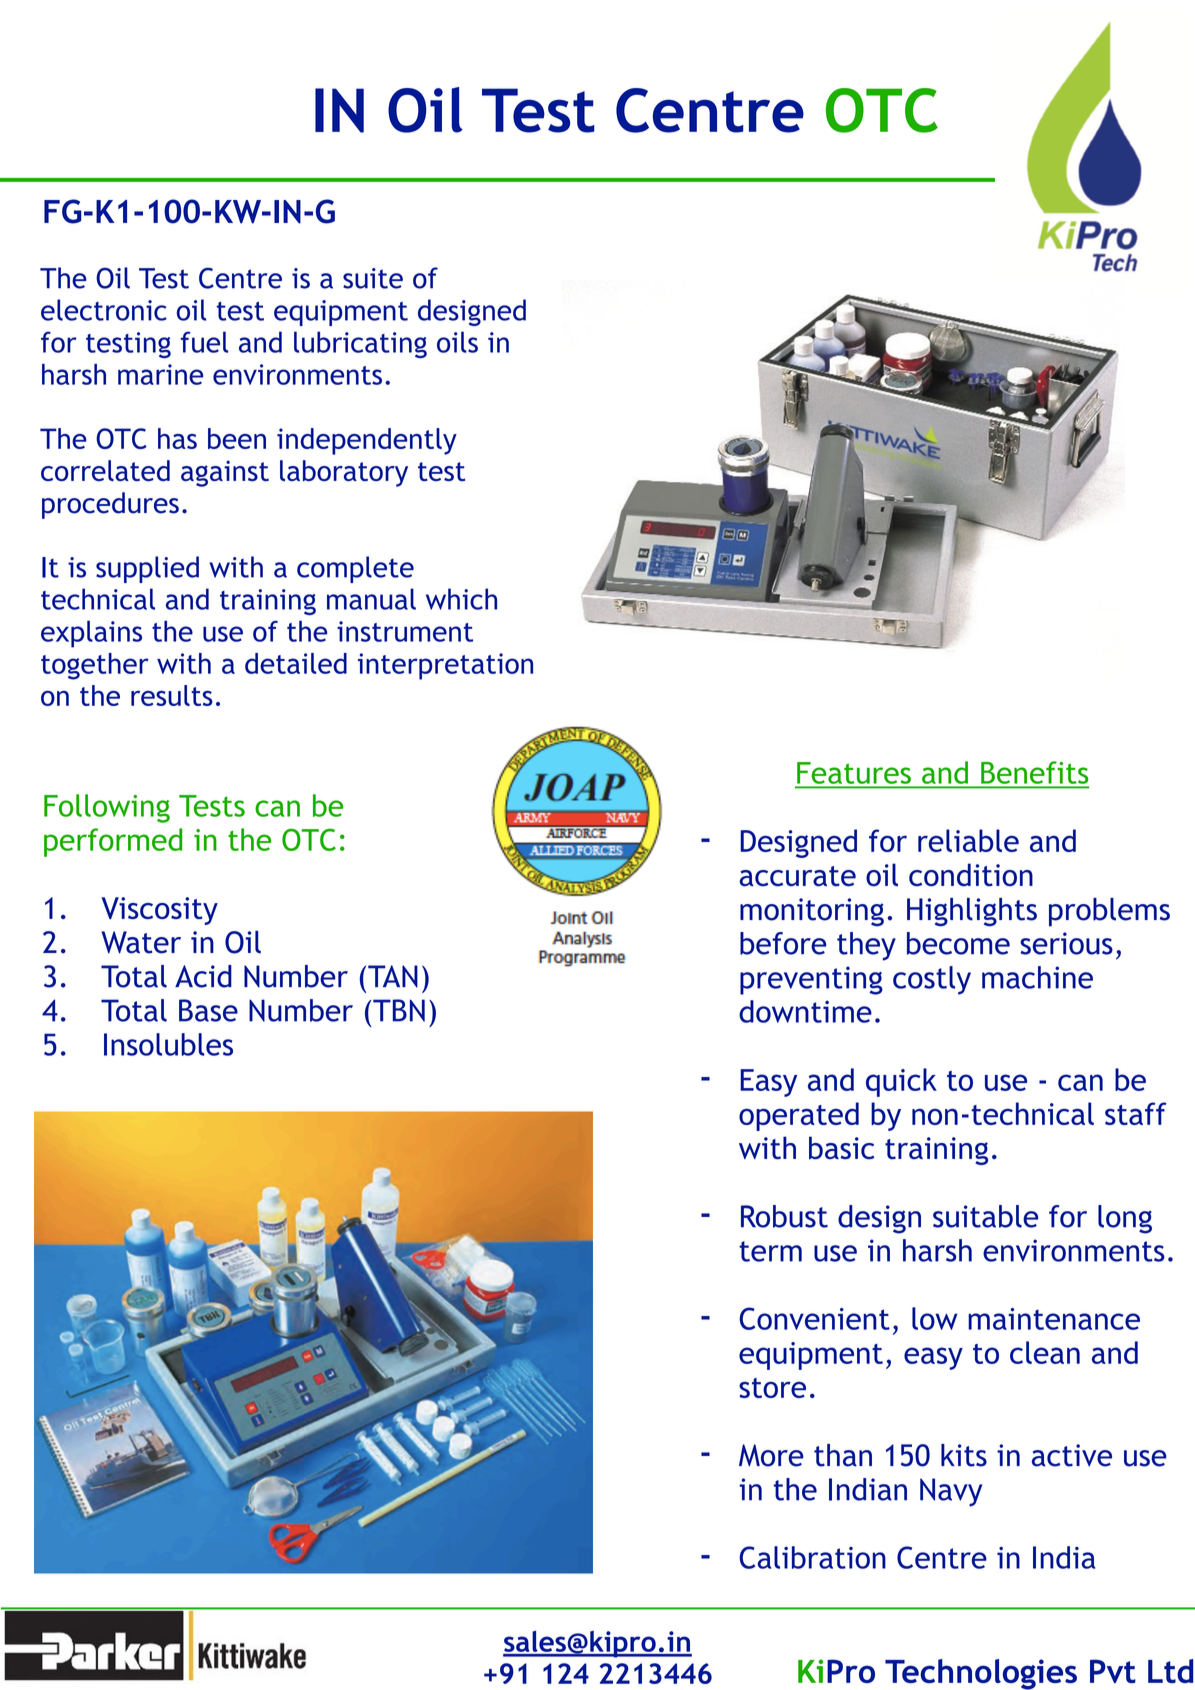 The width and height of the screenshot is (1195, 1690). I want to click on before, so click(783, 943).
